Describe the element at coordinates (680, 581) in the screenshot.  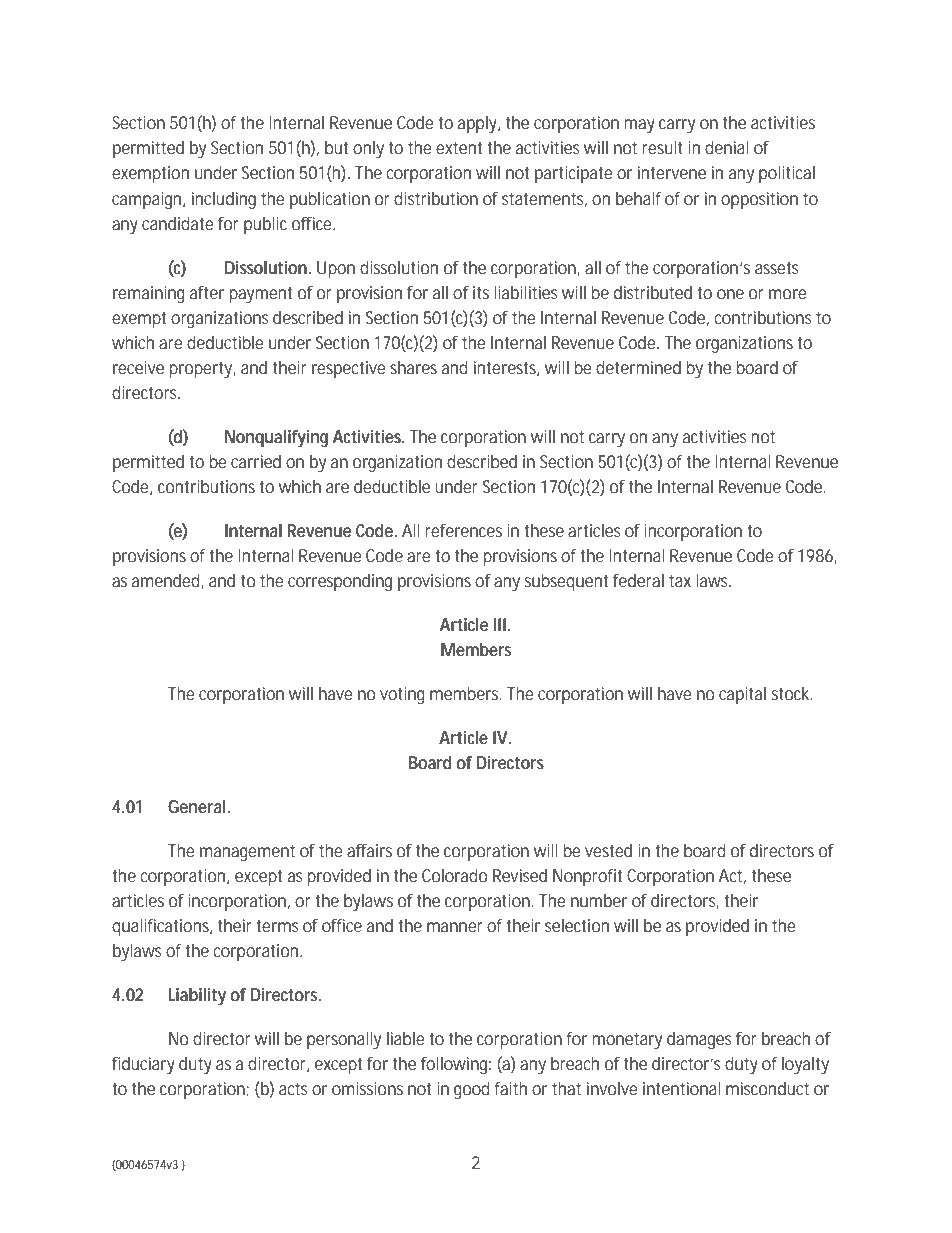
I see `tax` at that location.
